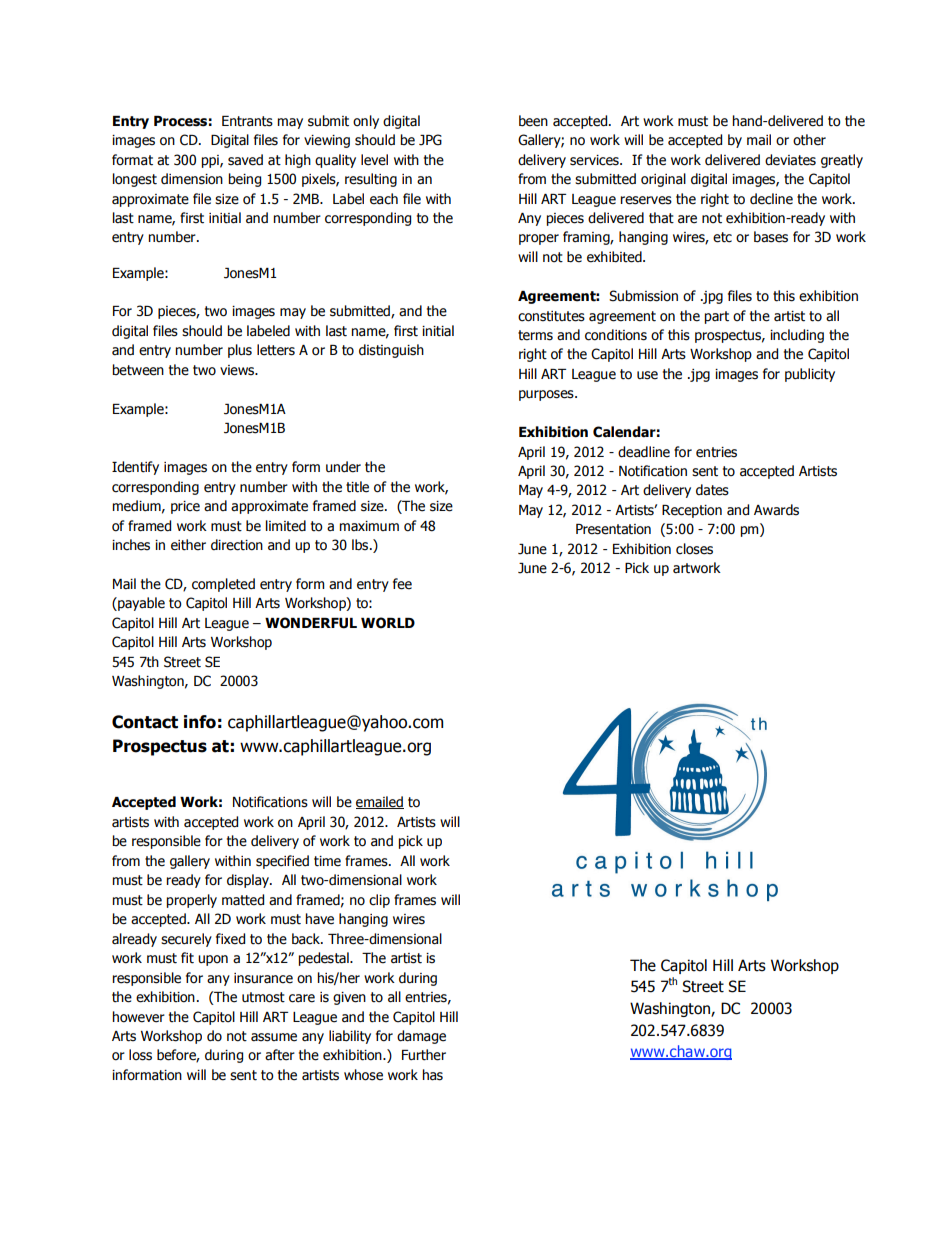  Describe the element at coordinates (274, 1037) in the page. I see `assume` at that location.
